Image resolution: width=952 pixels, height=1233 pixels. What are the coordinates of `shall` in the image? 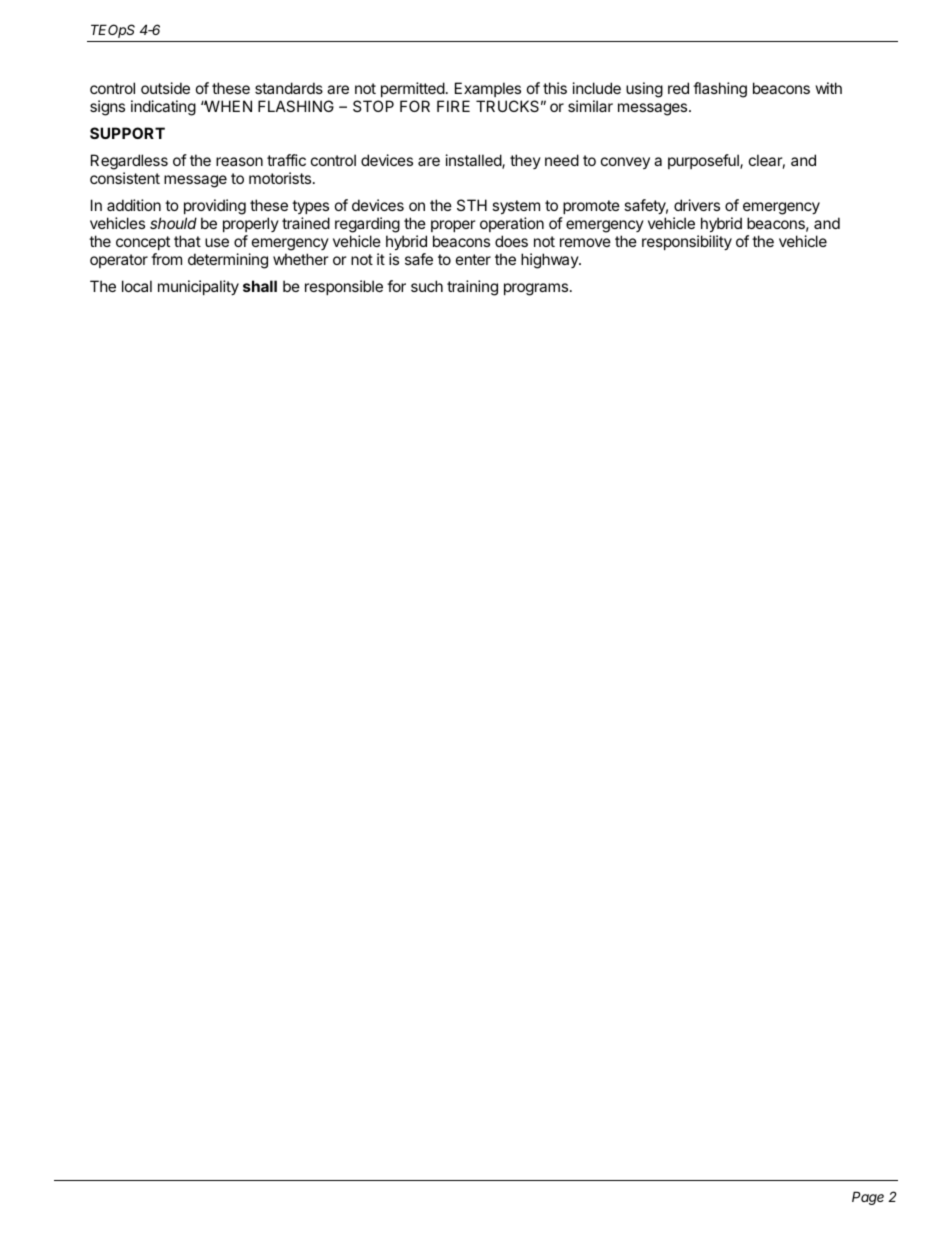 It's located at (260, 286).
